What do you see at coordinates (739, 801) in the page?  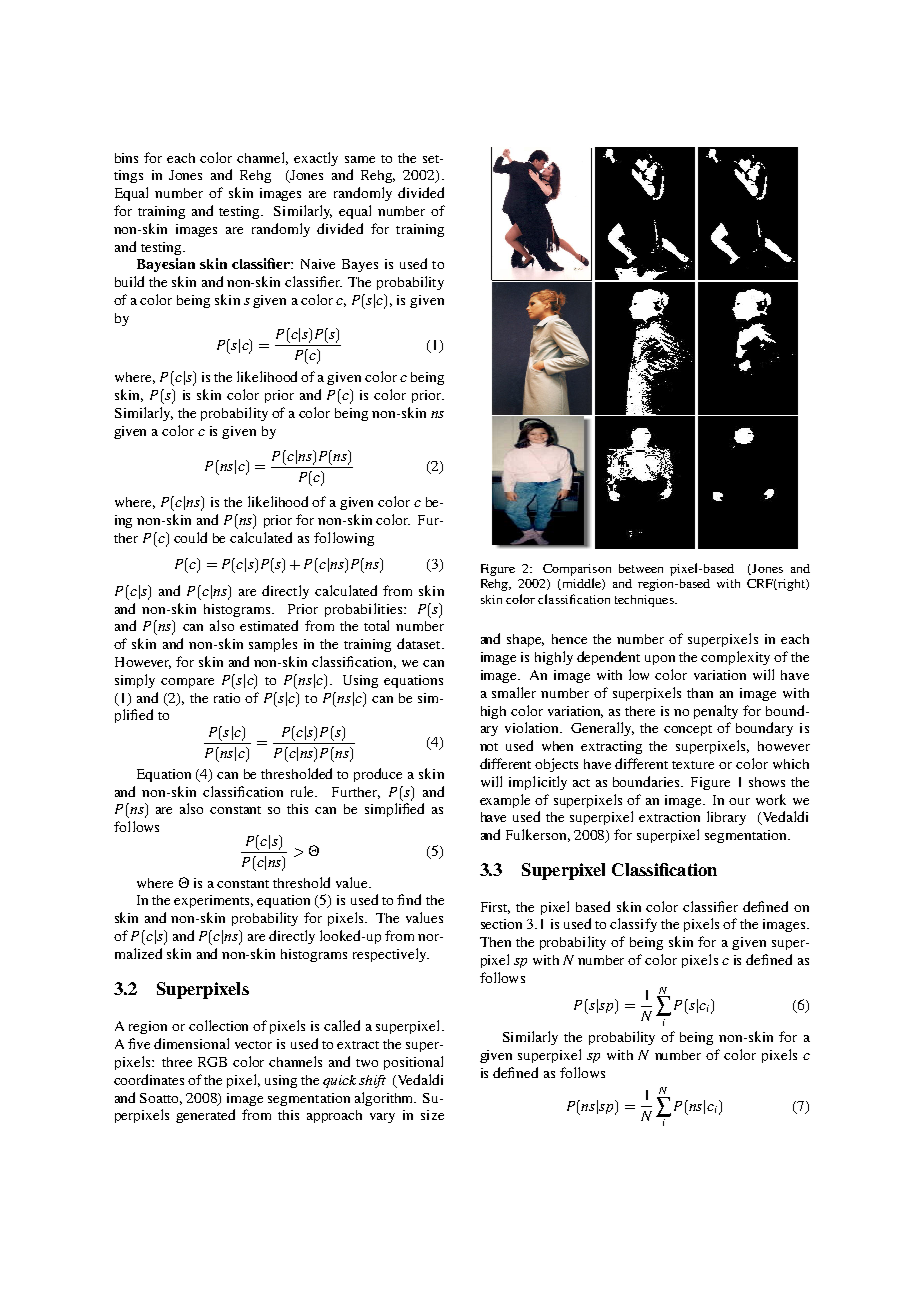 I see `our` at bounding box center [739, 801].
